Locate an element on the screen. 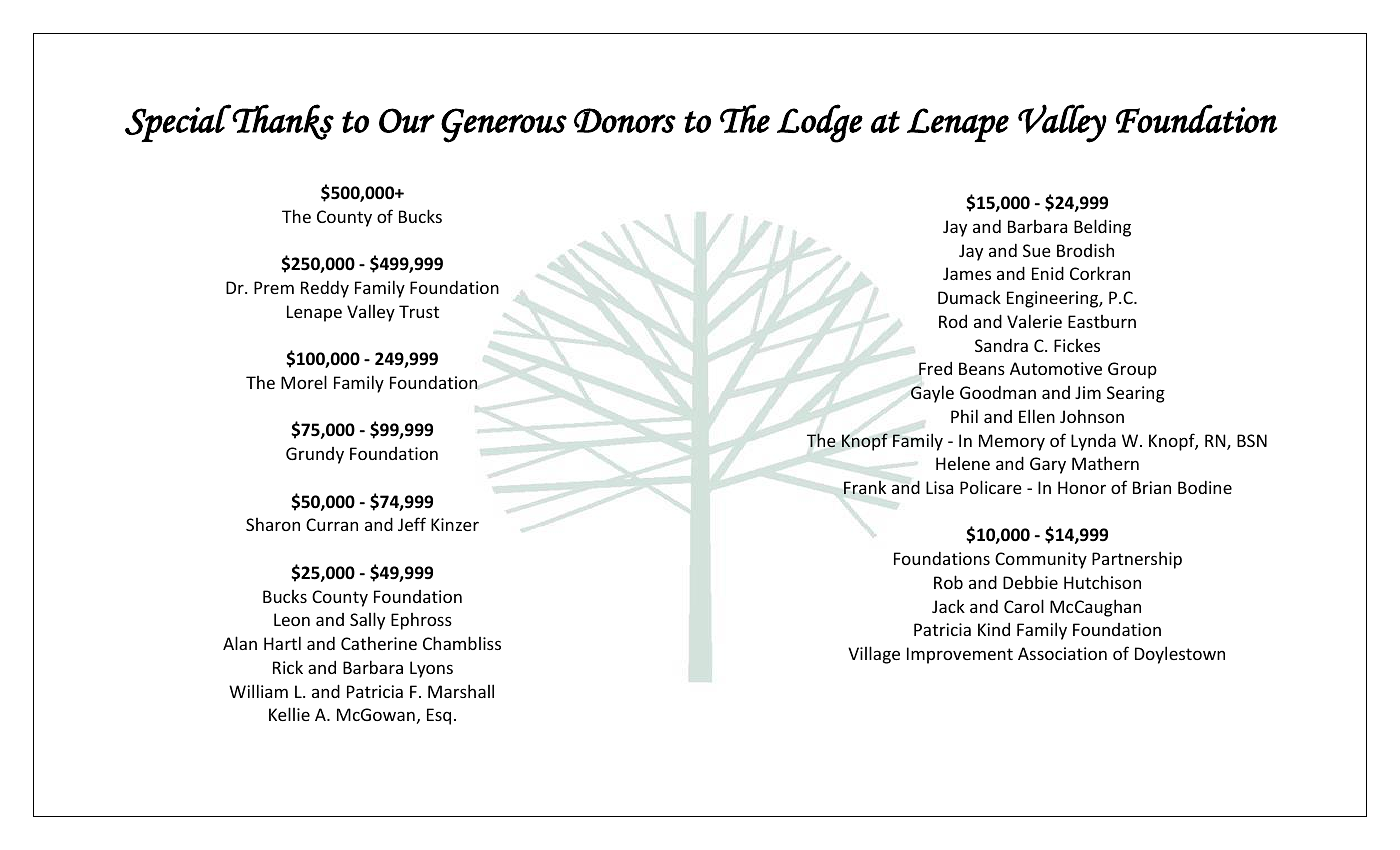 The image size is (1400, 850). Kellie is located at coordinates (289, 714).
